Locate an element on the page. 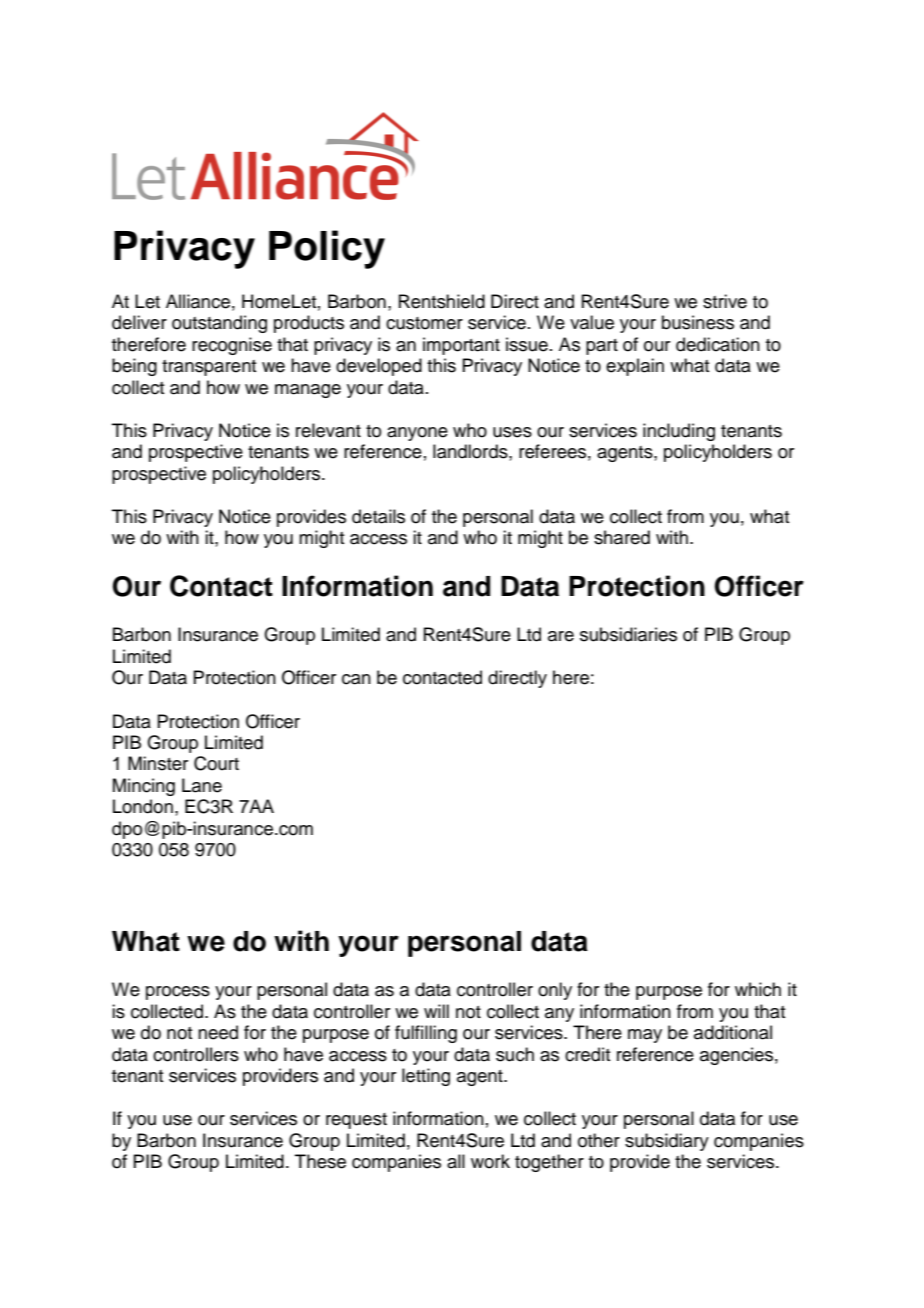  business is located at coordinates (698, 322).
